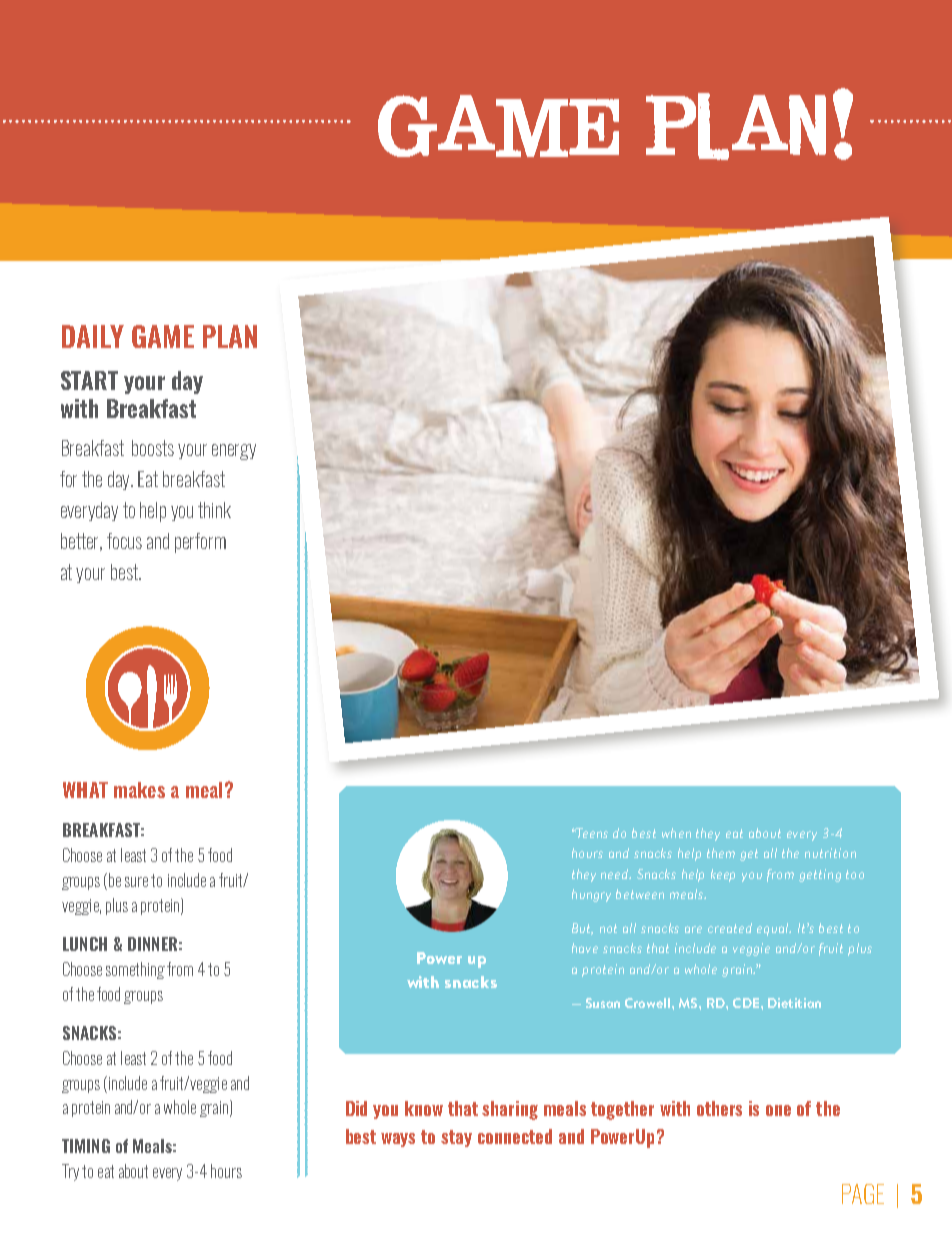 This screenshot has width=952, height=1233. I want to click on energy, so click(234, 452).
